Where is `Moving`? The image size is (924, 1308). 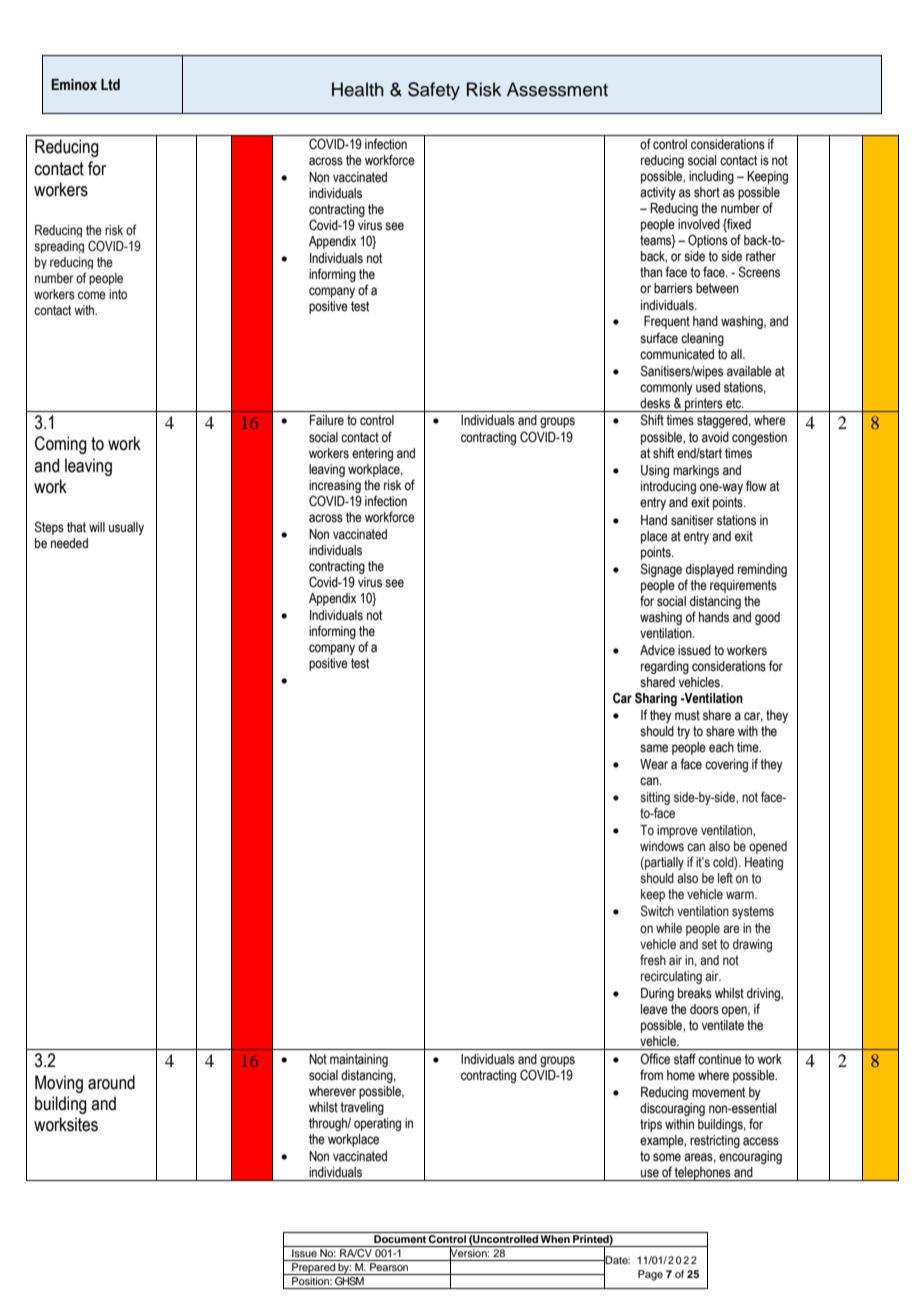 Moving is located at coordinates (59, 1084).
